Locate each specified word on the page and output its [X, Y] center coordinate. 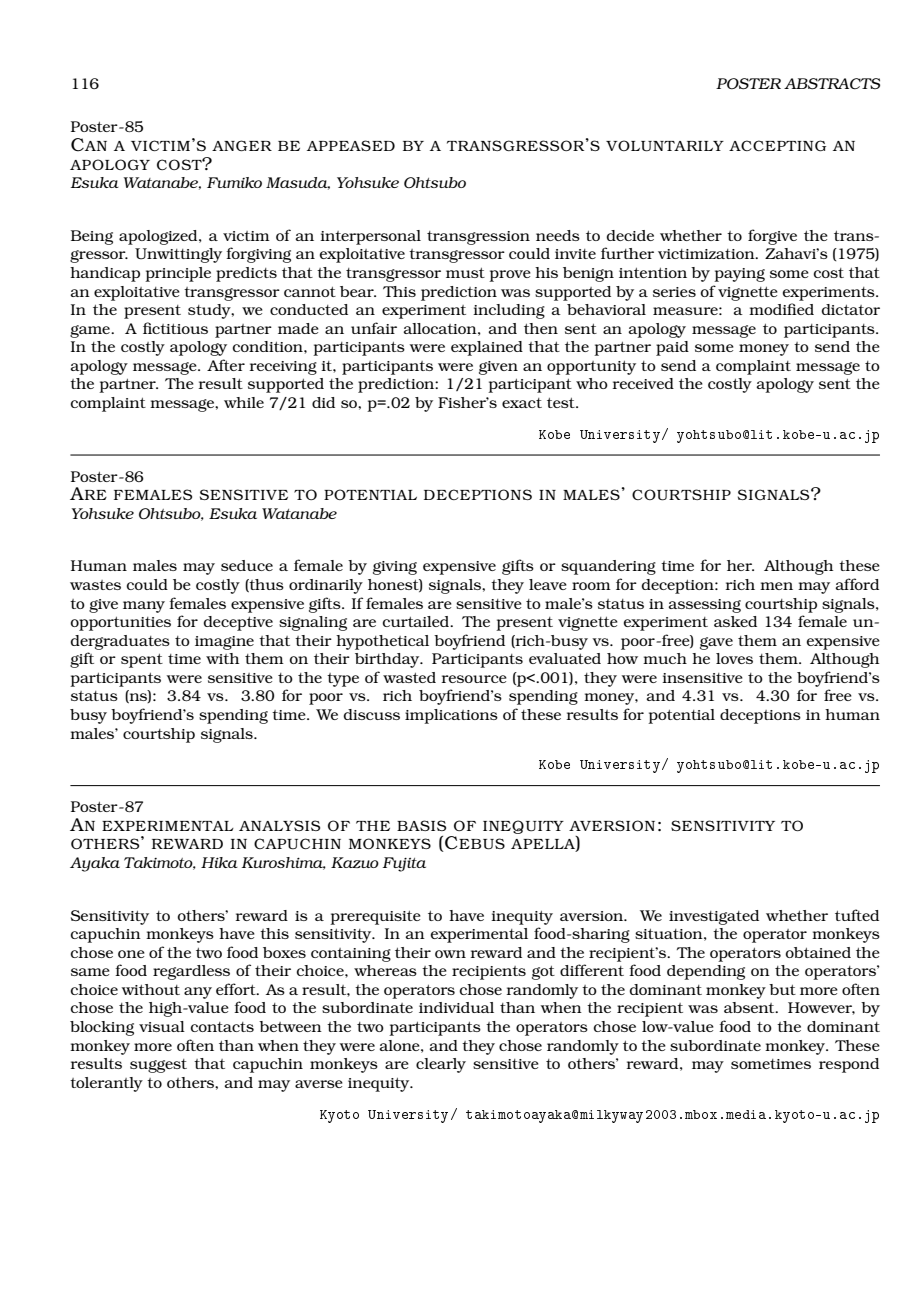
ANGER [242, 145]
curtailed [417, 621]
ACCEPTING [777, 145]
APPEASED [351, 145]
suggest [158, 1066]
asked [735, 621]
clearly [441, 1065]
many [144, 607]
